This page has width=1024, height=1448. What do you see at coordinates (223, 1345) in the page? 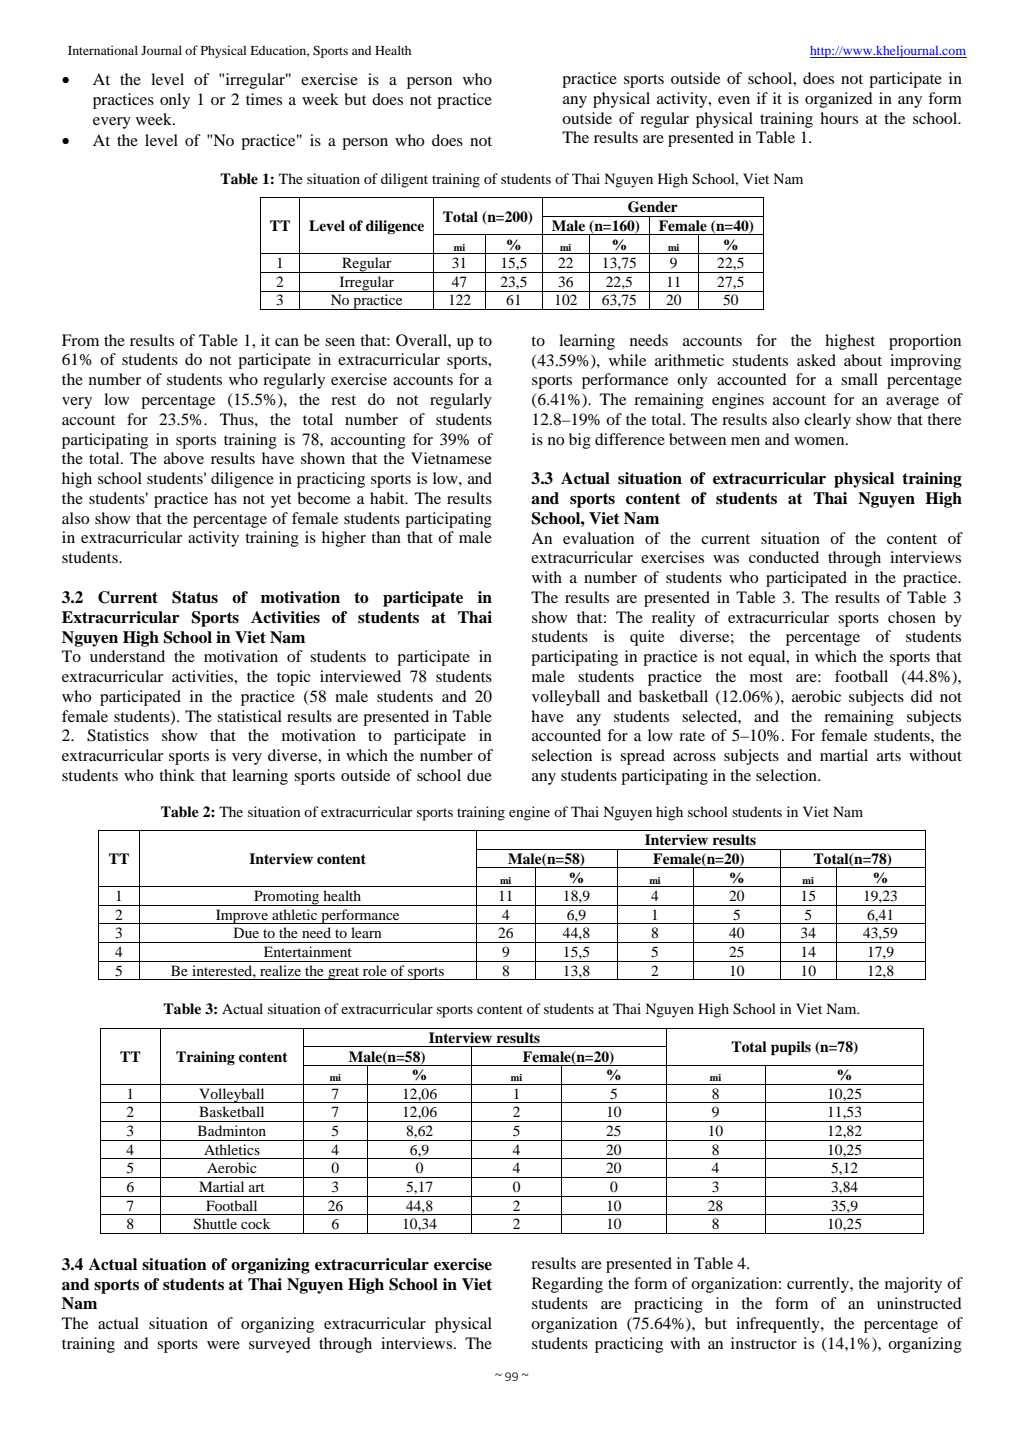
I see `were` at bounding box center [223, 1345].
